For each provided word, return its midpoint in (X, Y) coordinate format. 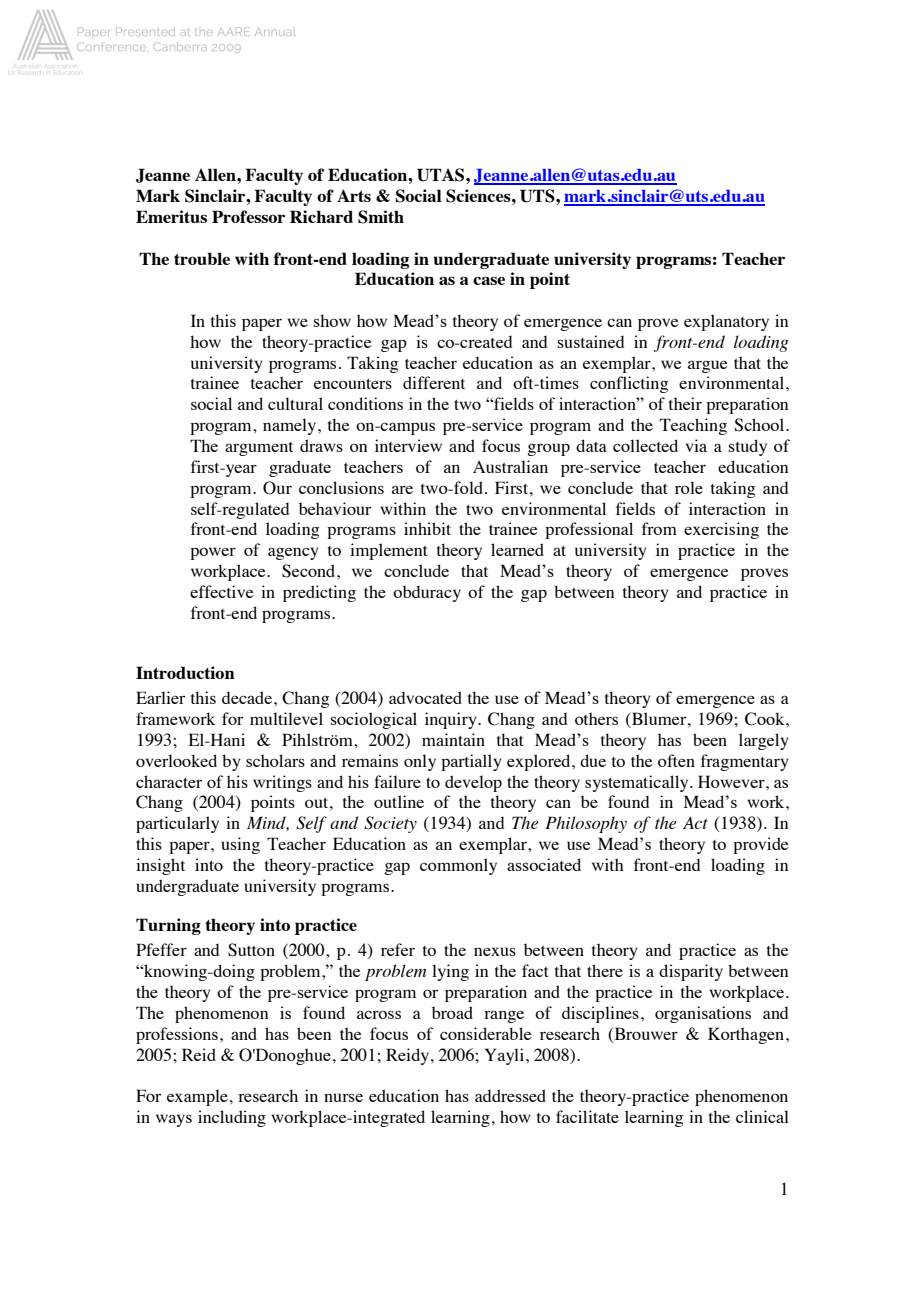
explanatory (726, 322)
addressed (510, 1095)
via (696, 445)
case (489, 280)
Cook (766, 719)
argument (259, 449)
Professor (248, 216)
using (240, 845)
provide (760, 845)
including (232, 1118)
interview (408, 445)
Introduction (185, 672)
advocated (425, 697)
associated (544, 864)
